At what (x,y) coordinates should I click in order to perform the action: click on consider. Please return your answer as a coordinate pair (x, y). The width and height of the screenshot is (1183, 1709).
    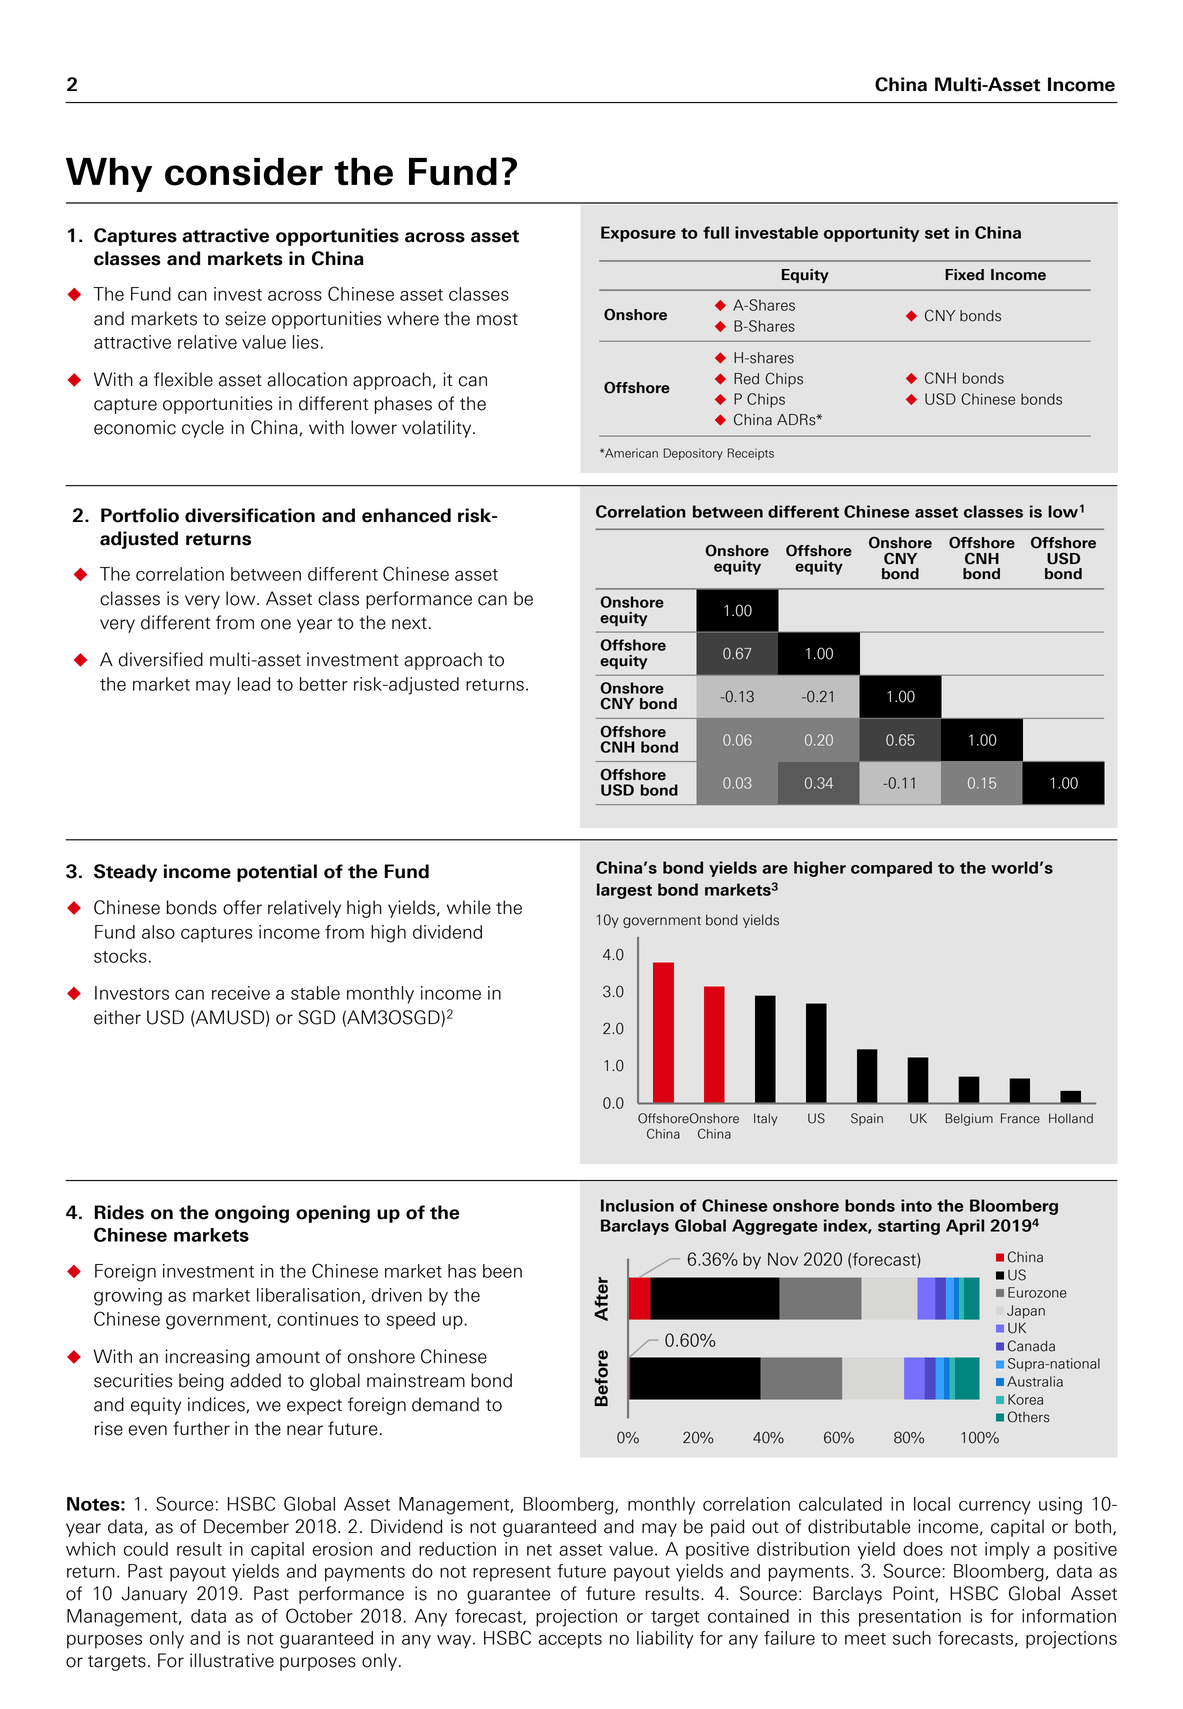
    Looking at the image, I should click on (244, 172).
